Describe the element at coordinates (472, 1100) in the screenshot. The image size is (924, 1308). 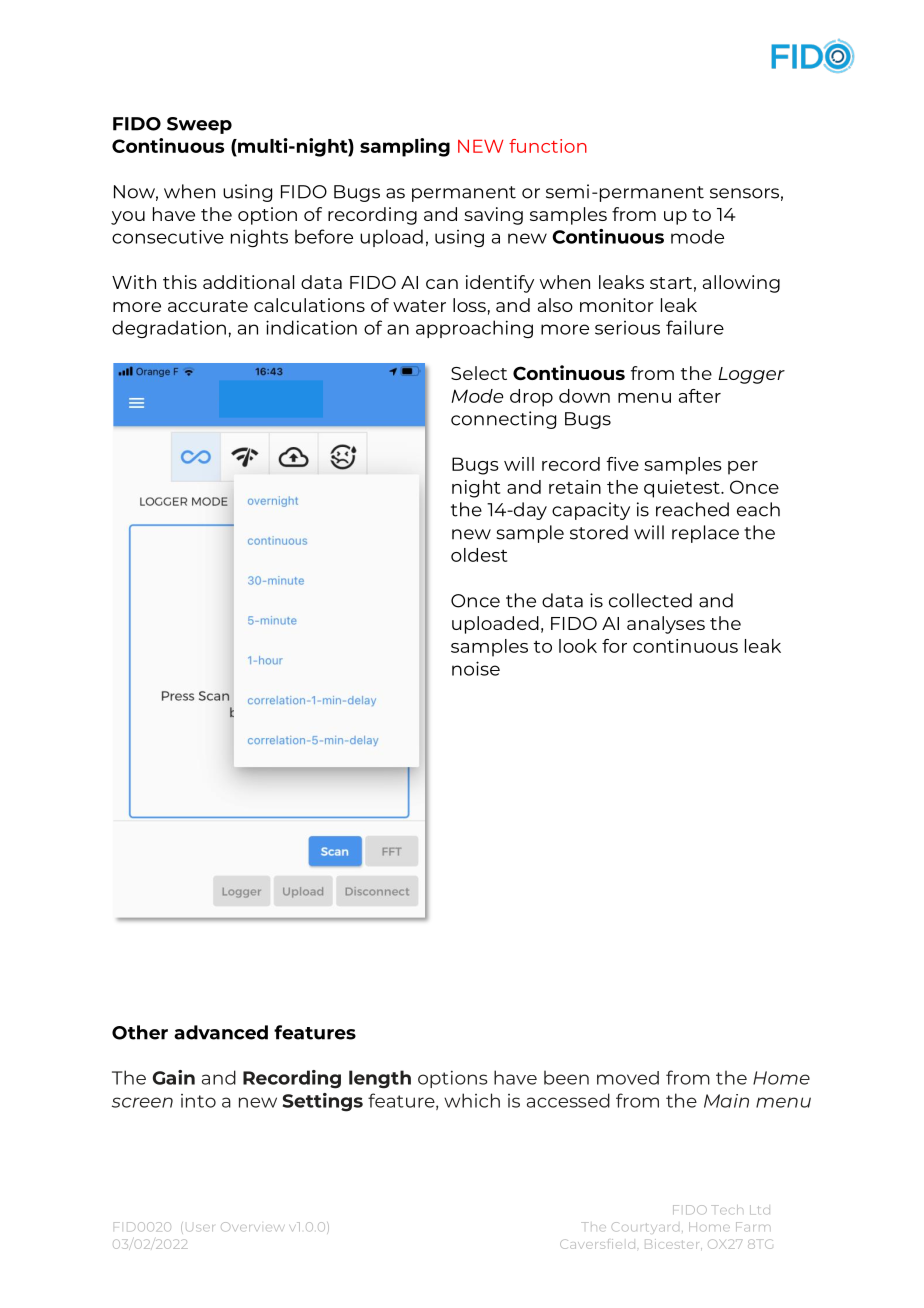
I see `which` at that location.
